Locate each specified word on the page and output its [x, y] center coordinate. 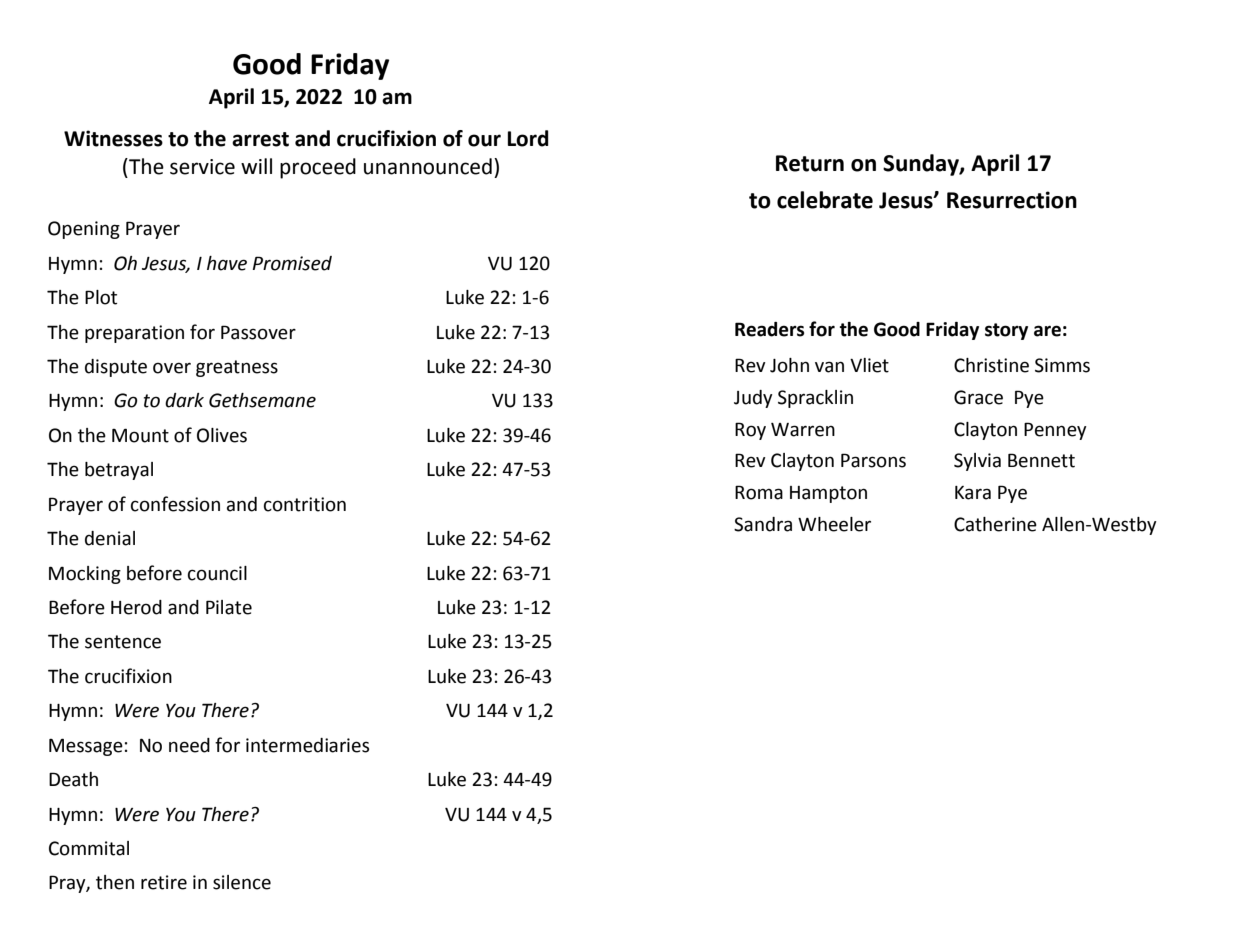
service [202, 167]
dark [184, 400]
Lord [528, 138]
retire [164, 882]
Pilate [229, 607]
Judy [753, 399]
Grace [978, 397]
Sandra [763, 524]
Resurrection [1012, 200]
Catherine [995, 524]
